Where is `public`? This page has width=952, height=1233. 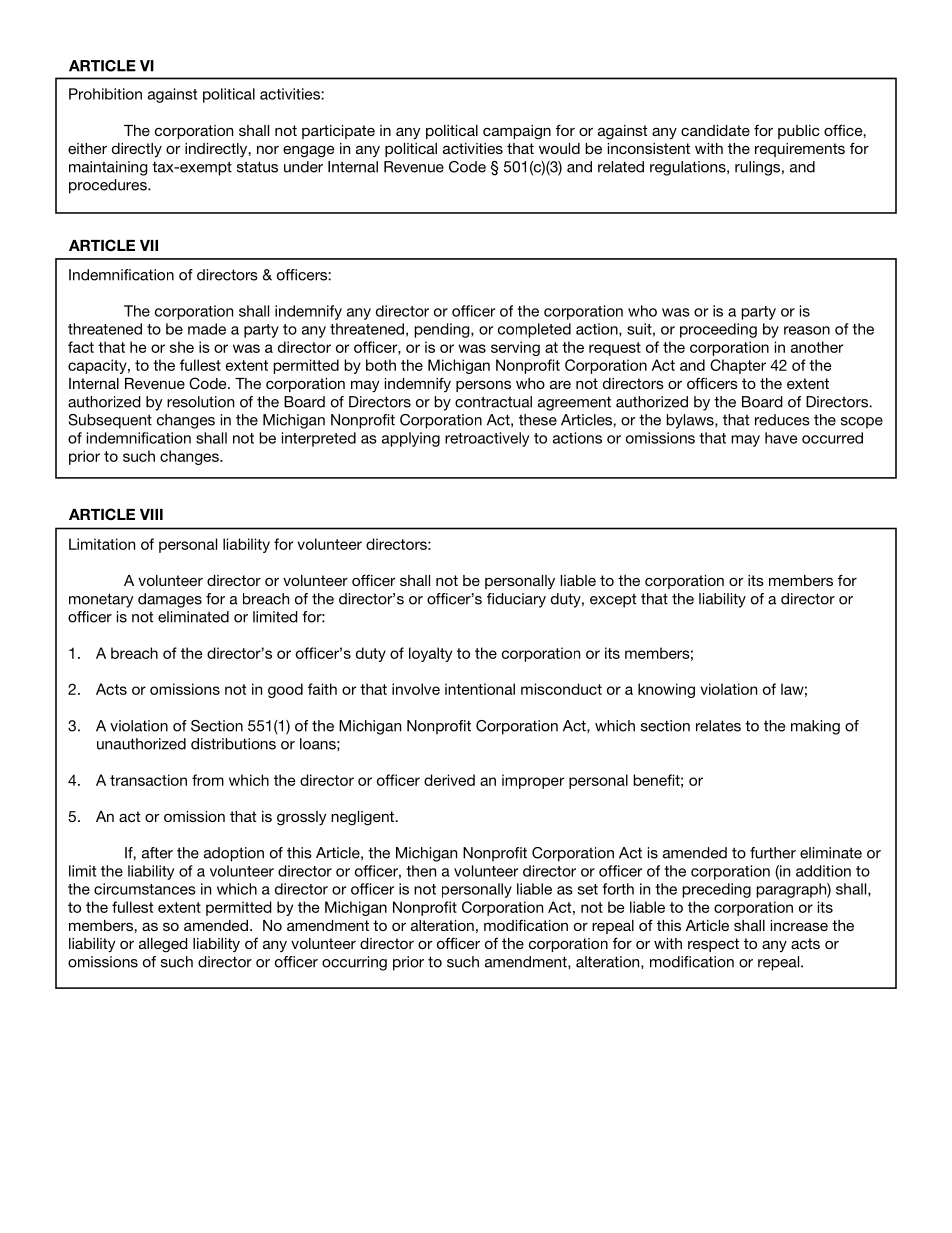
public is located at coordinates (799, 132).
